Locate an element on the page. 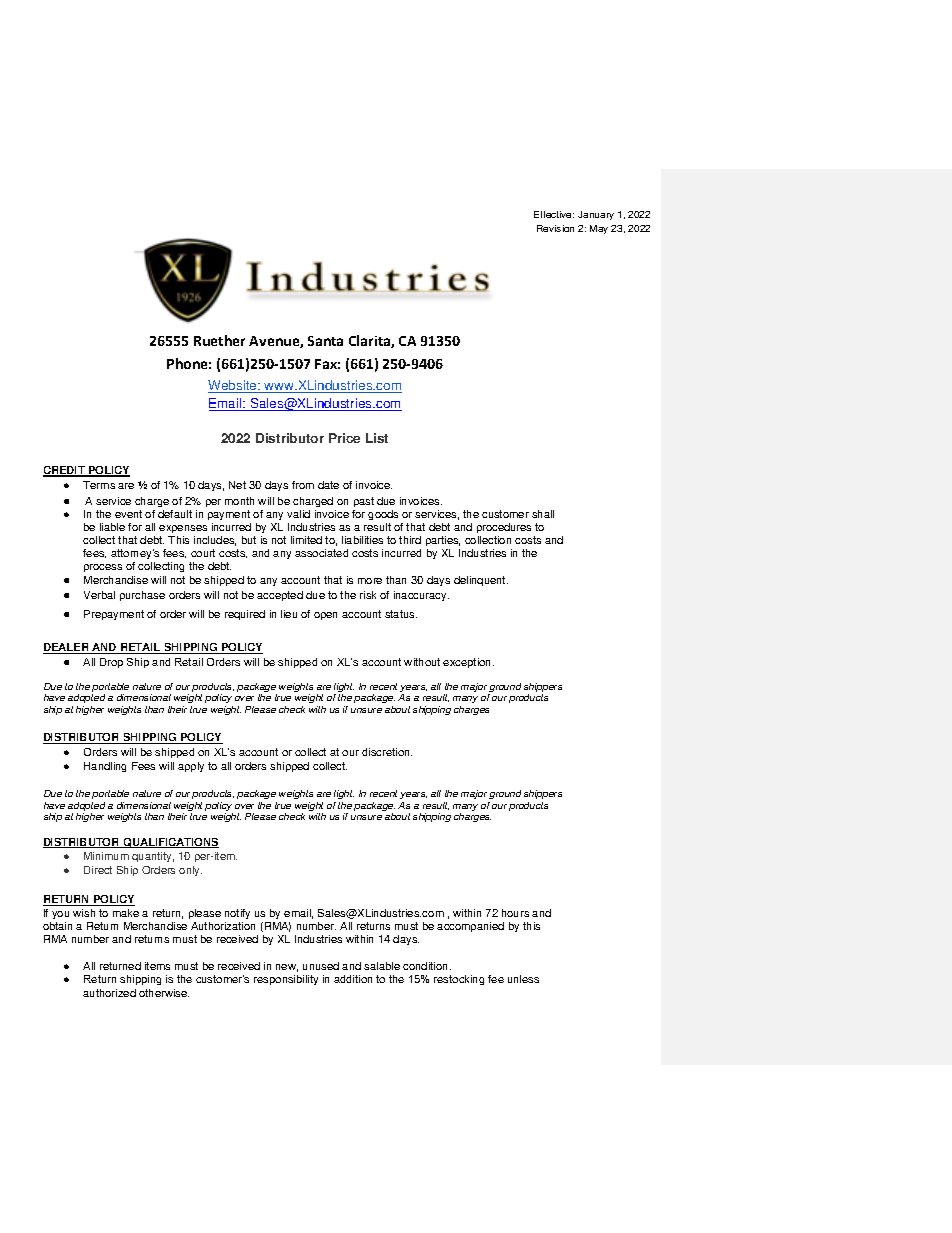 The width and height of the document is (952, 1233). date is located at coordinates (328, 485).
